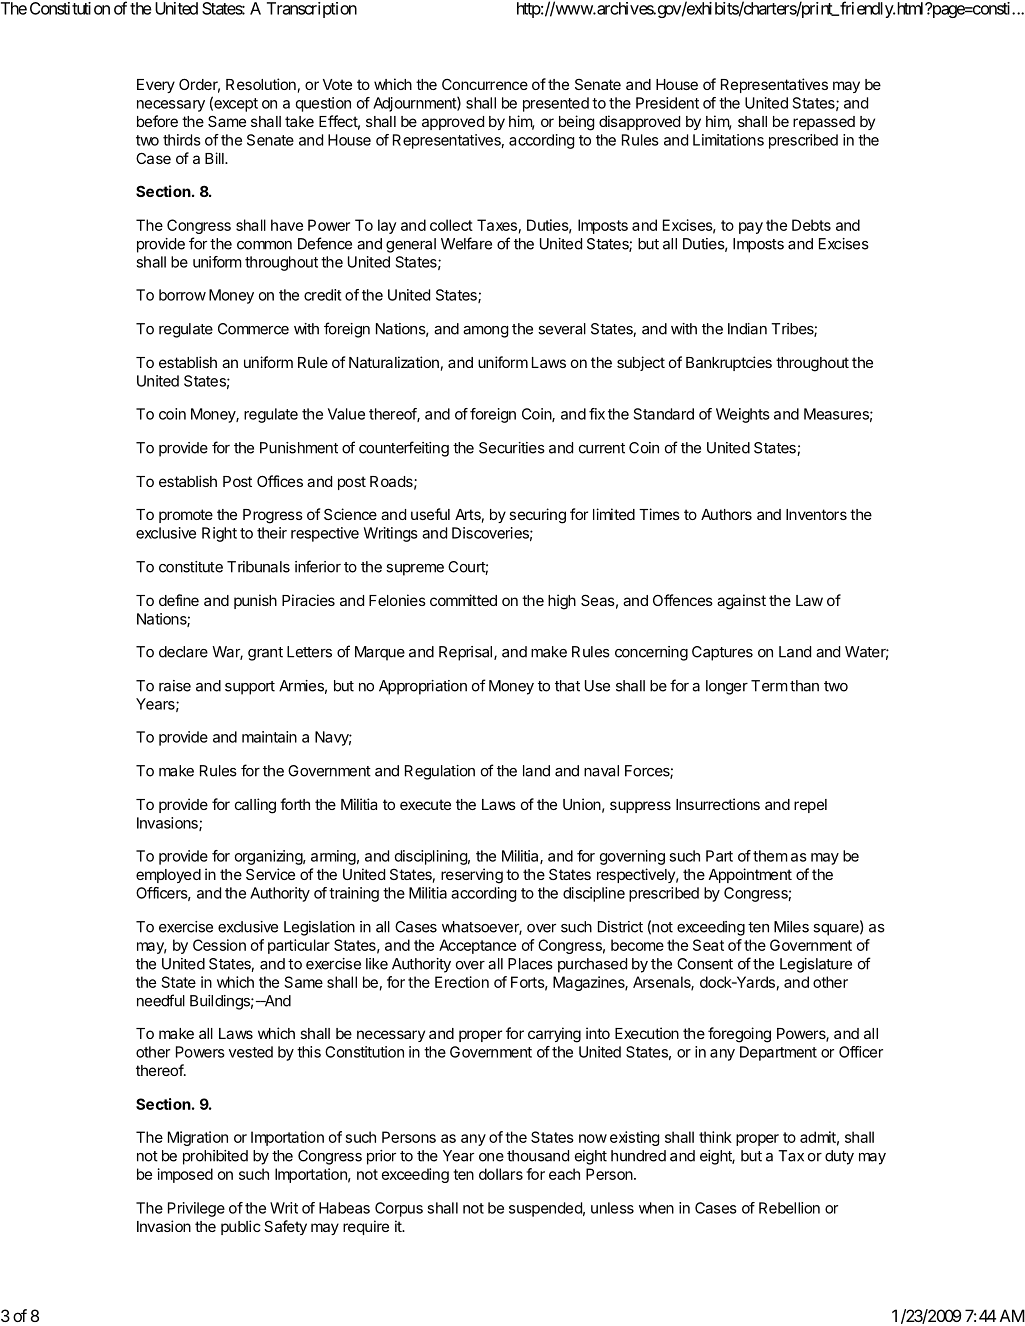 This image has height=1326, width=1025. What do you see at coordinates (472, 876) in the image?
I see `reserving` at bounding box center [472, 876].
